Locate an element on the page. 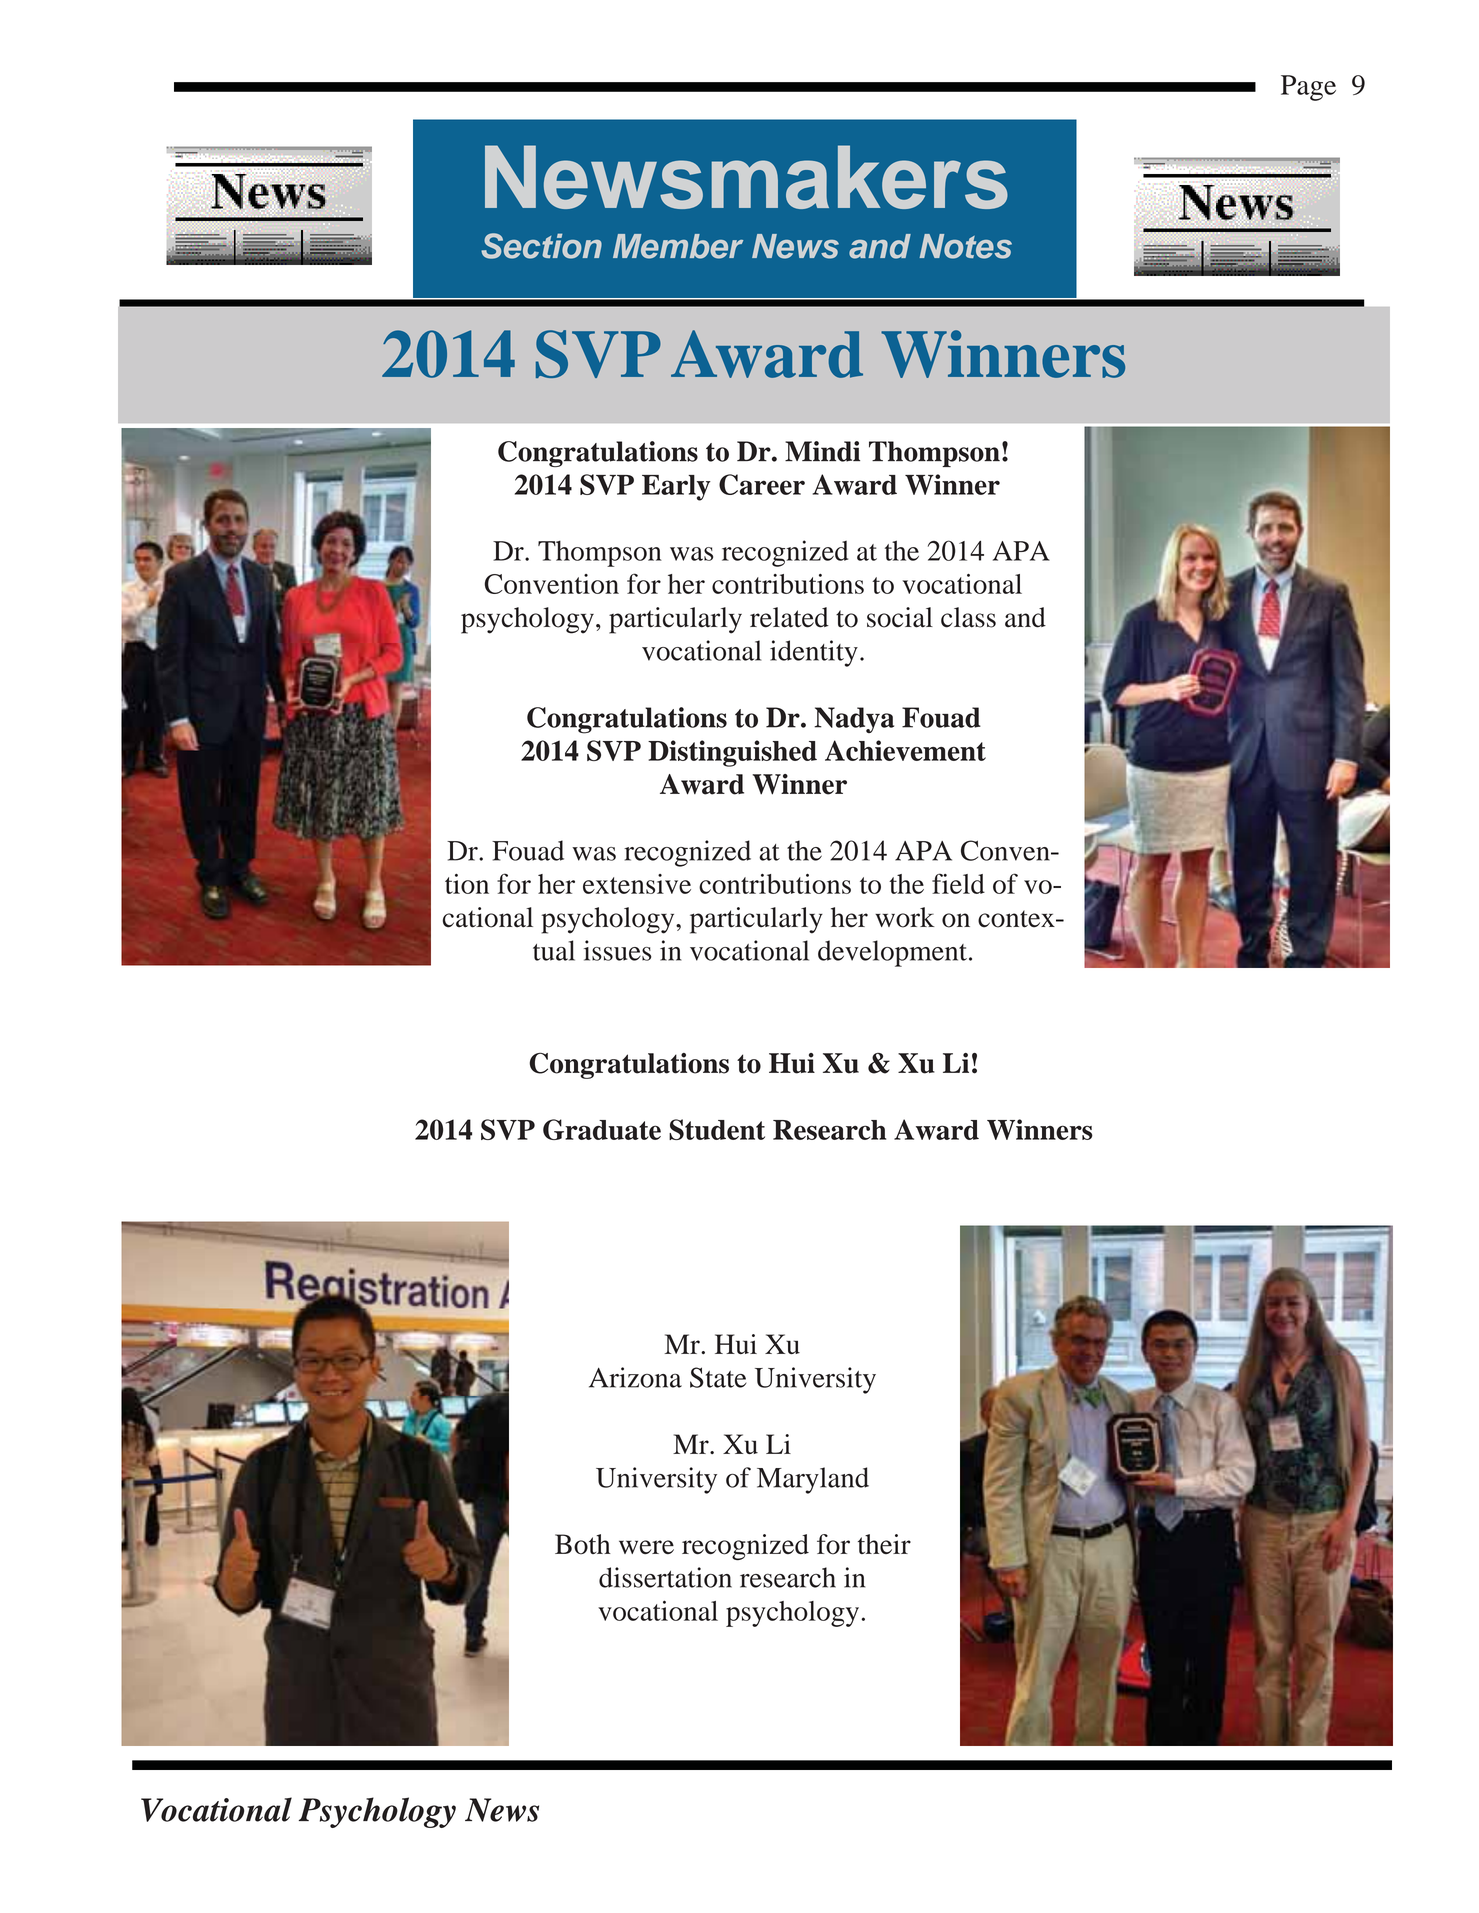  Member is located at coordinates (678, 246).
